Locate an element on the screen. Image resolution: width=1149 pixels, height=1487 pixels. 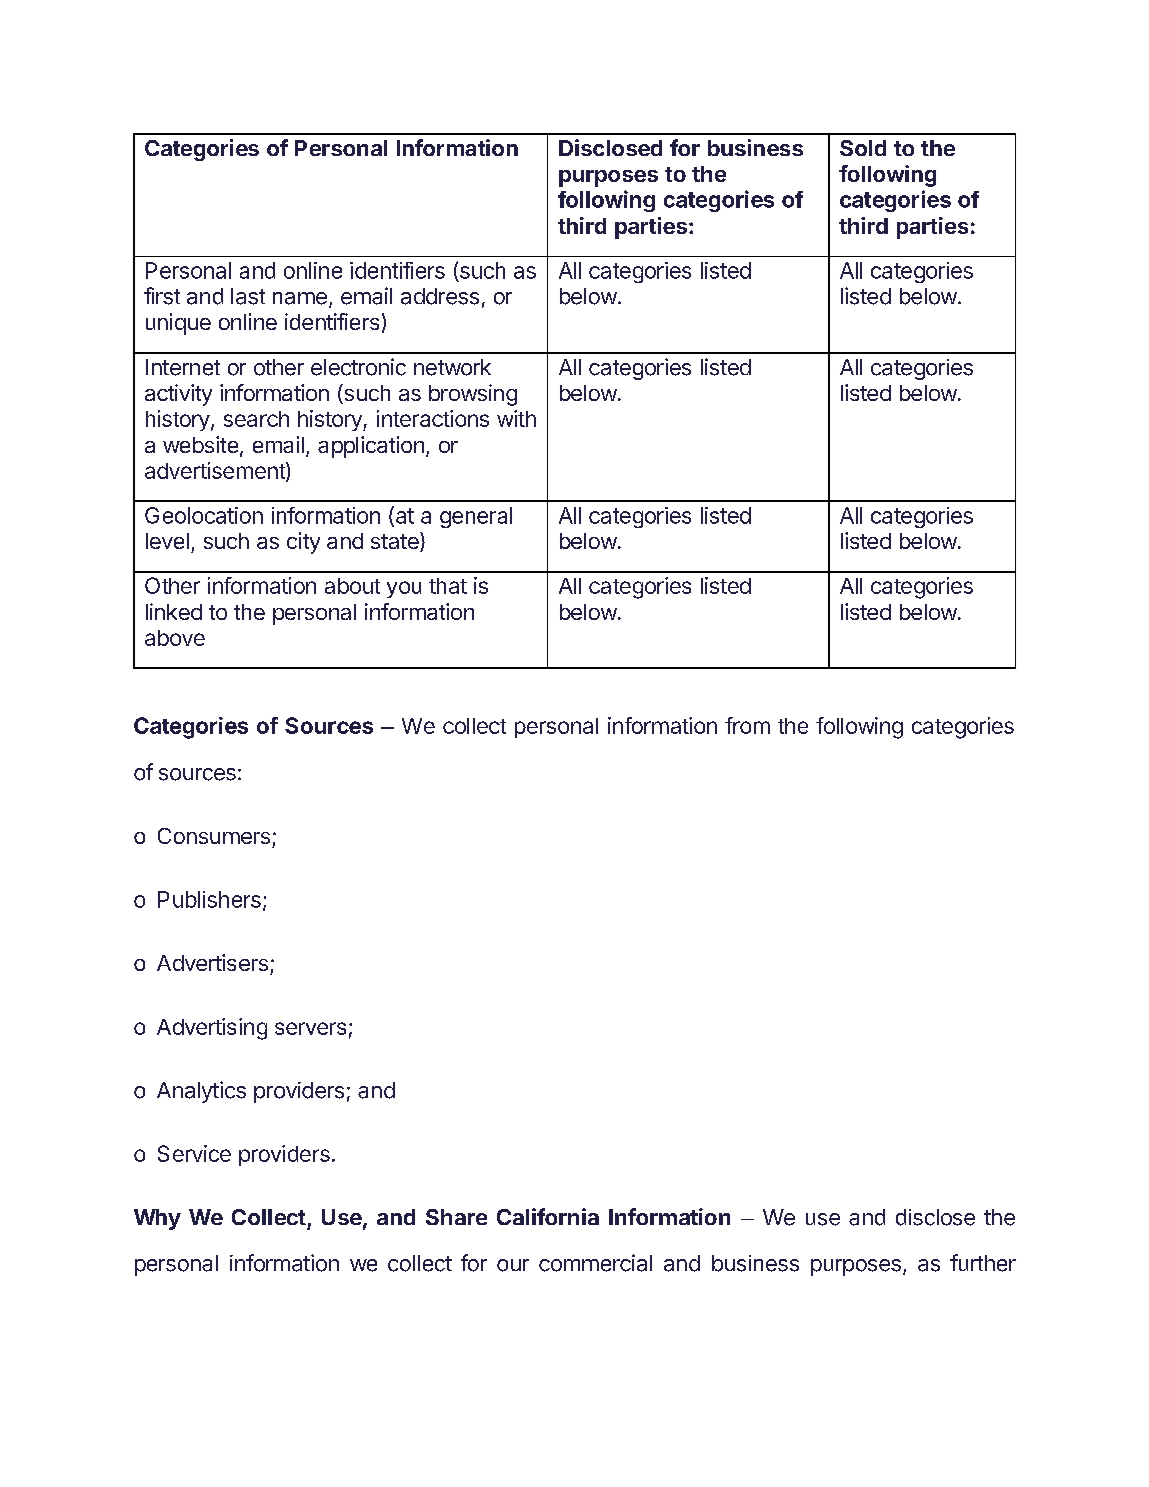
Advertisers is located at coordinates (212, 962).
